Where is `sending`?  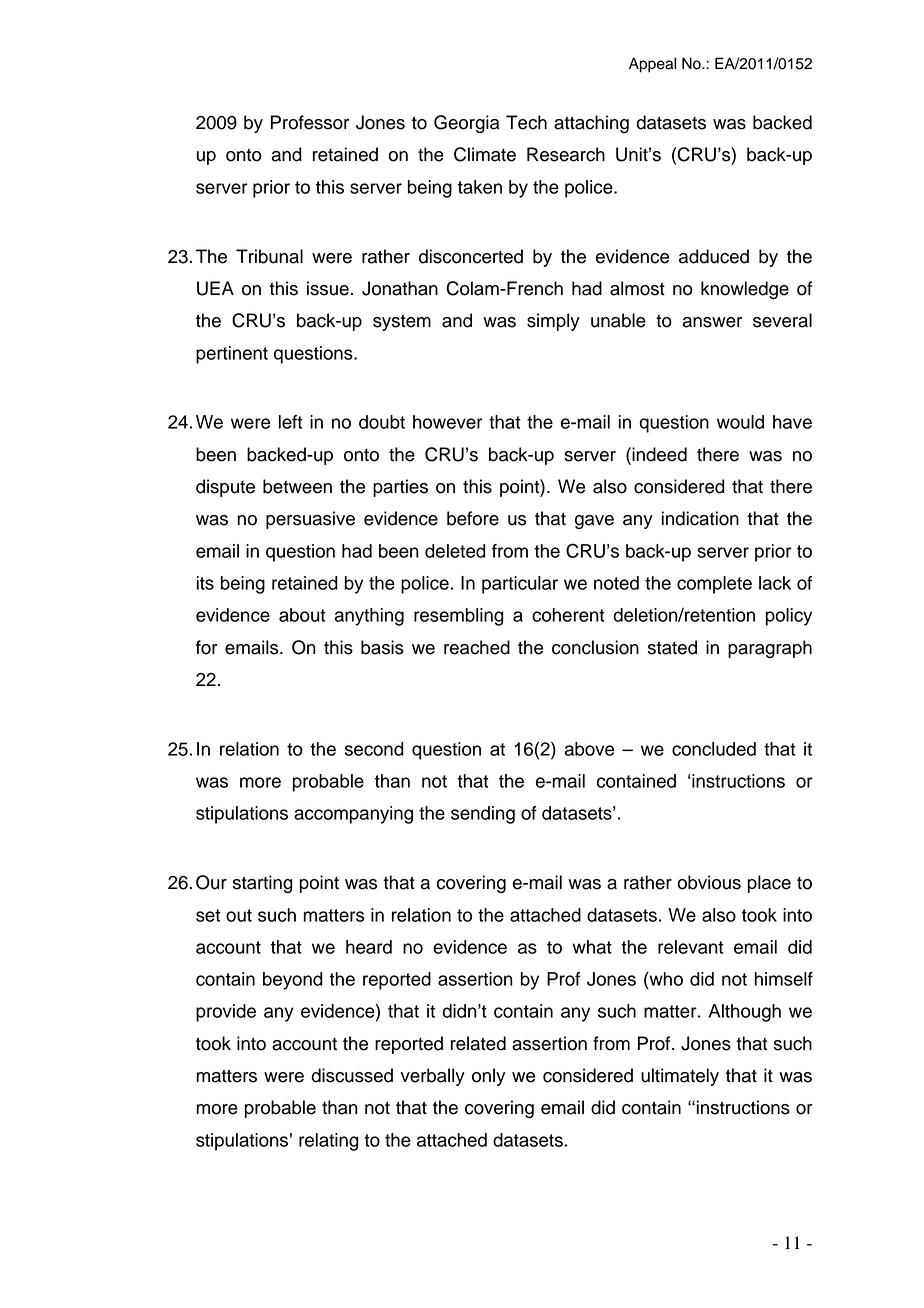
sending is located at coordinates (483, 815).
